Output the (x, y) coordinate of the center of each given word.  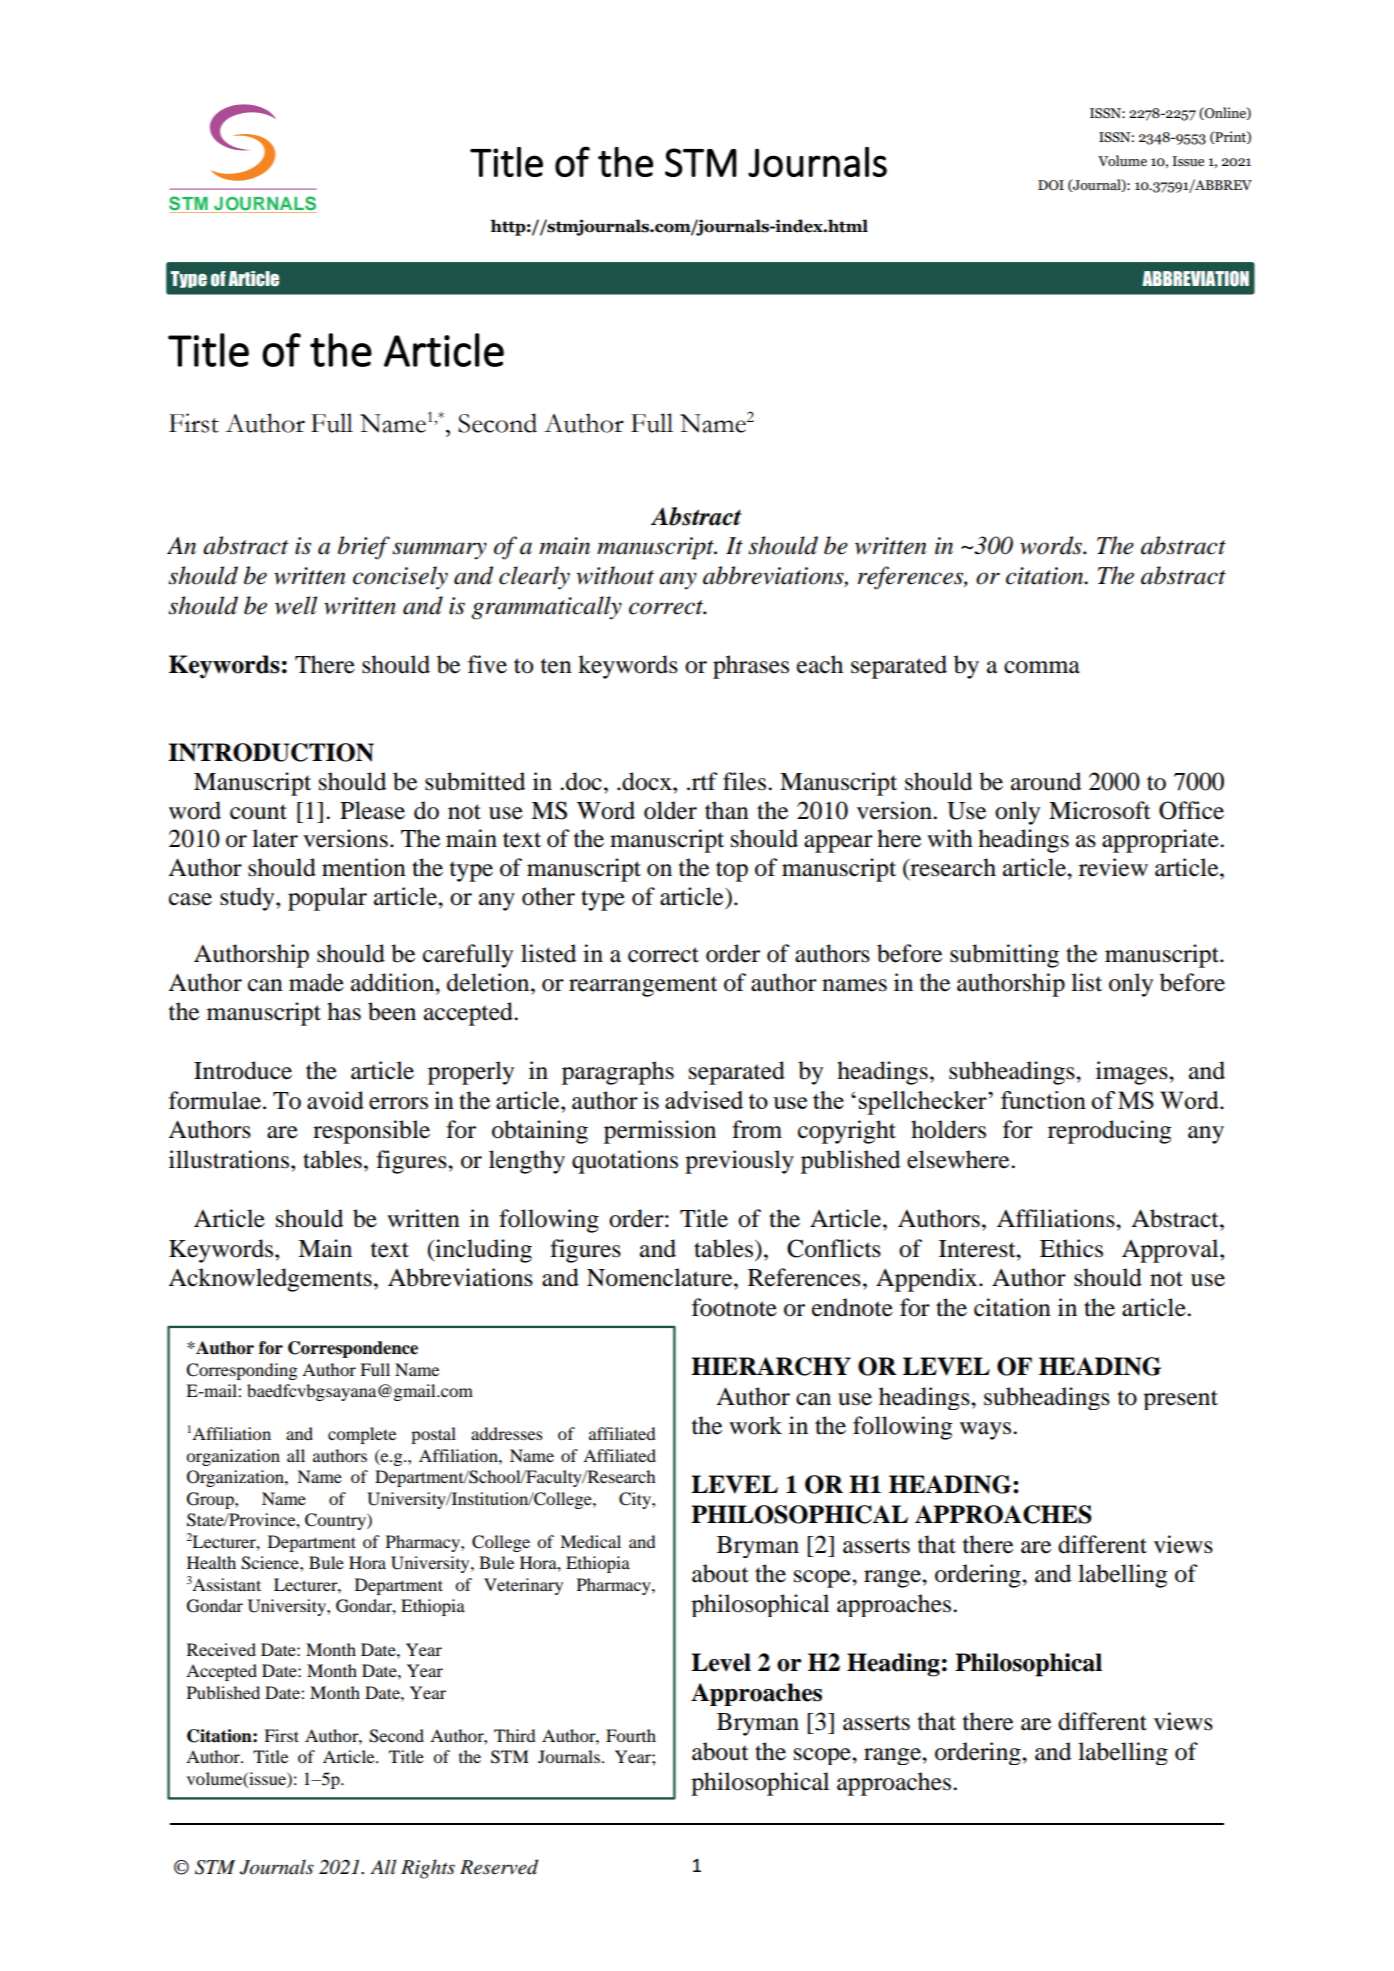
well (296, 605)
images (1133, 1073)
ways (987, 1431)
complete (362, 1435)
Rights (428, 1869)
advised (704, 1100)
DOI (1051, 185)
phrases (751, 667)
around (1046, 781)
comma (1042, 667)
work (755, 1425)
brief (364, 548)
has (344, 1011)
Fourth (631, 1735)
